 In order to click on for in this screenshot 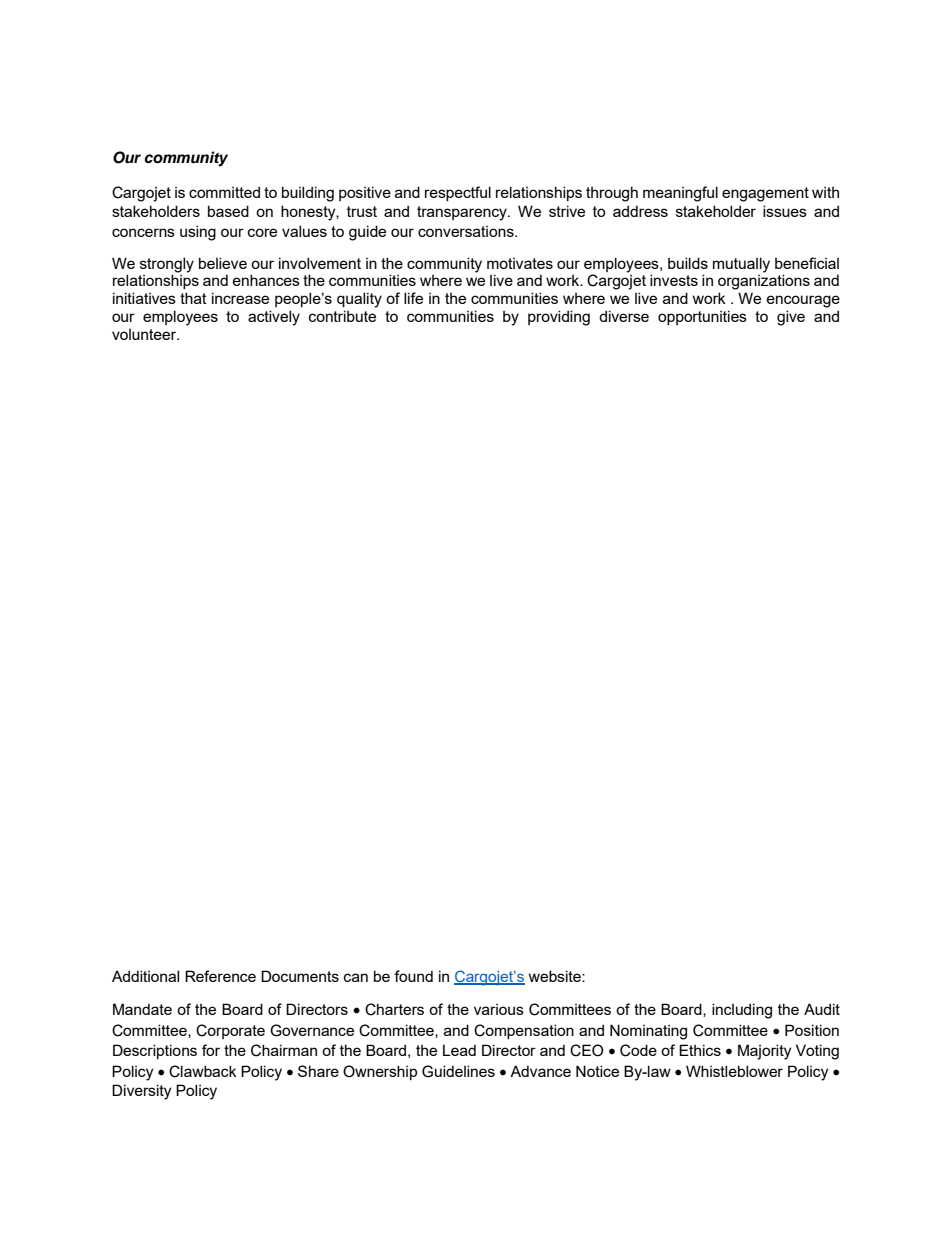, I will do `click(211, 1050)`.
